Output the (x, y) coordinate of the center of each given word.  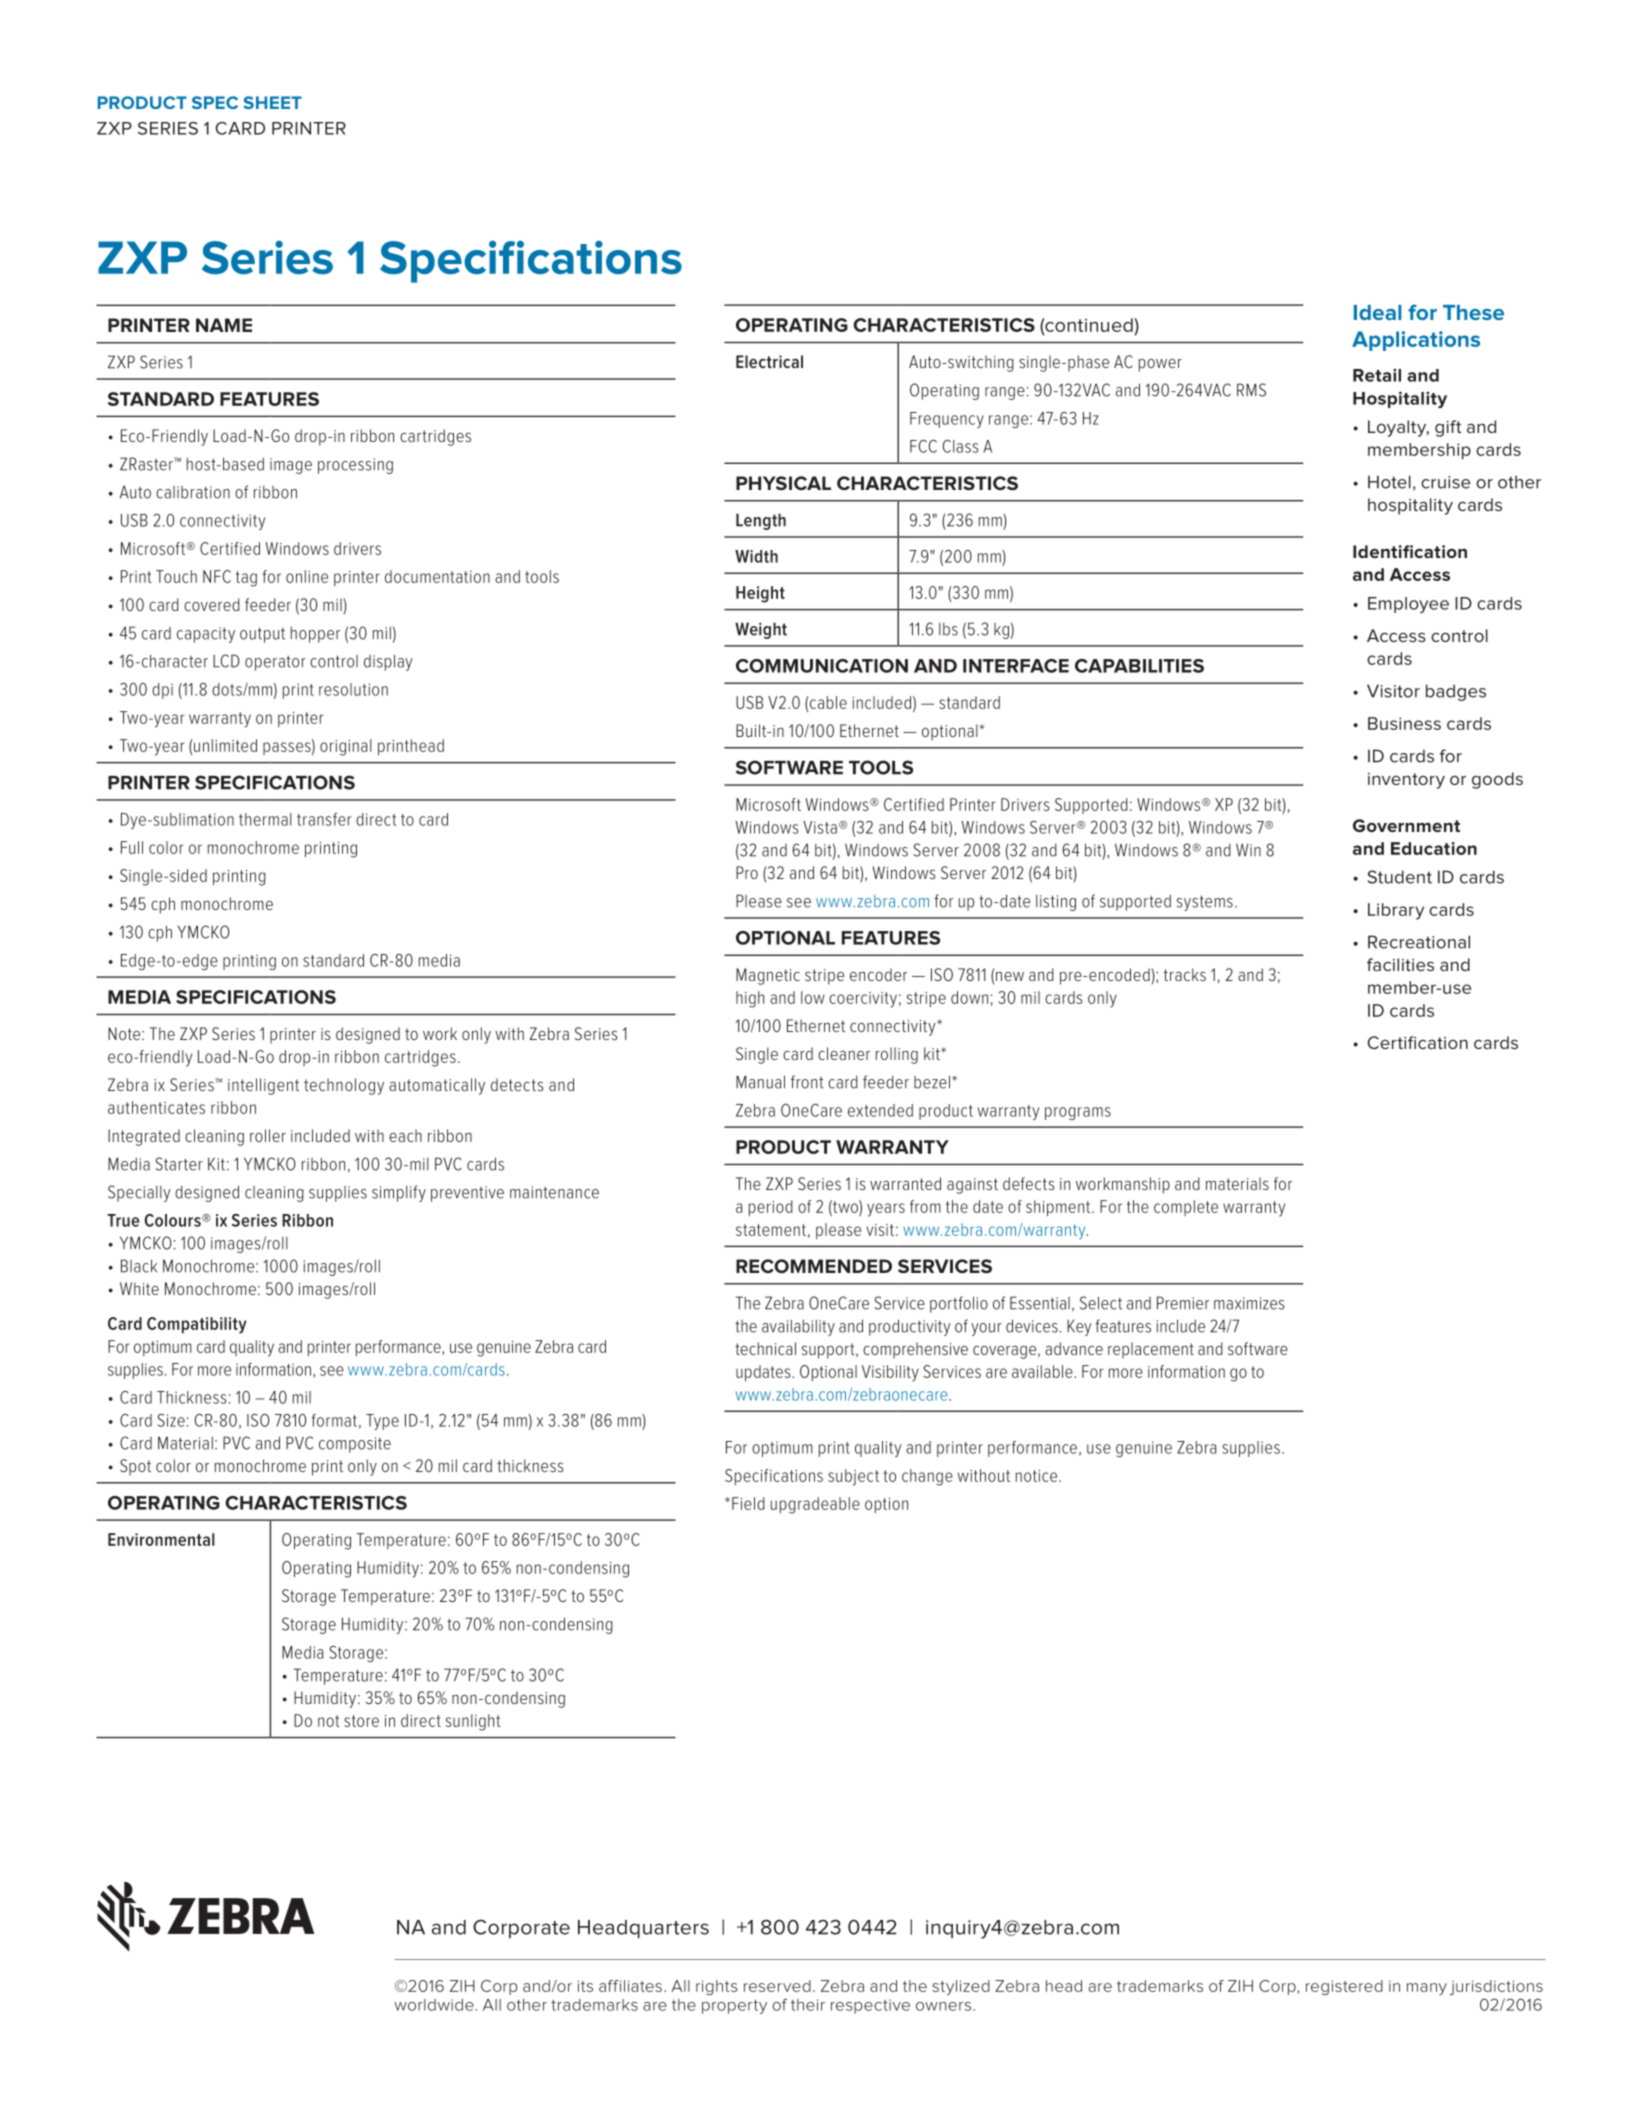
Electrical (769, 361)
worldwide (434, 2005)
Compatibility (197, 1325)
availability (798, 1328)
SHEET (273, 102)
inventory (1406, 781)
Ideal (1378, 312)
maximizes (1249, 1303)
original (346, 747)
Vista (820, 827)
